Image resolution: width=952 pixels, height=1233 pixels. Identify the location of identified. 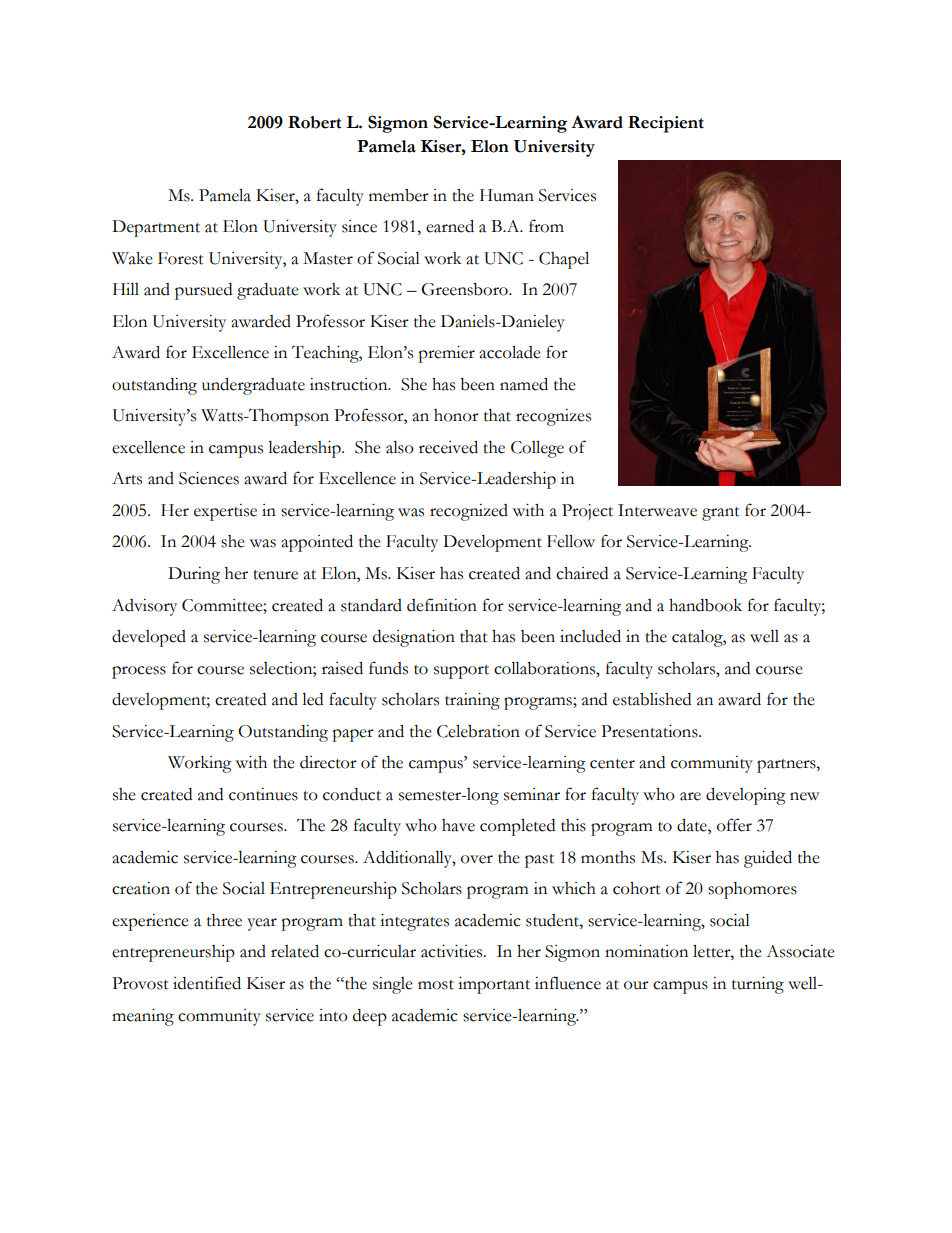
(207, 983).
